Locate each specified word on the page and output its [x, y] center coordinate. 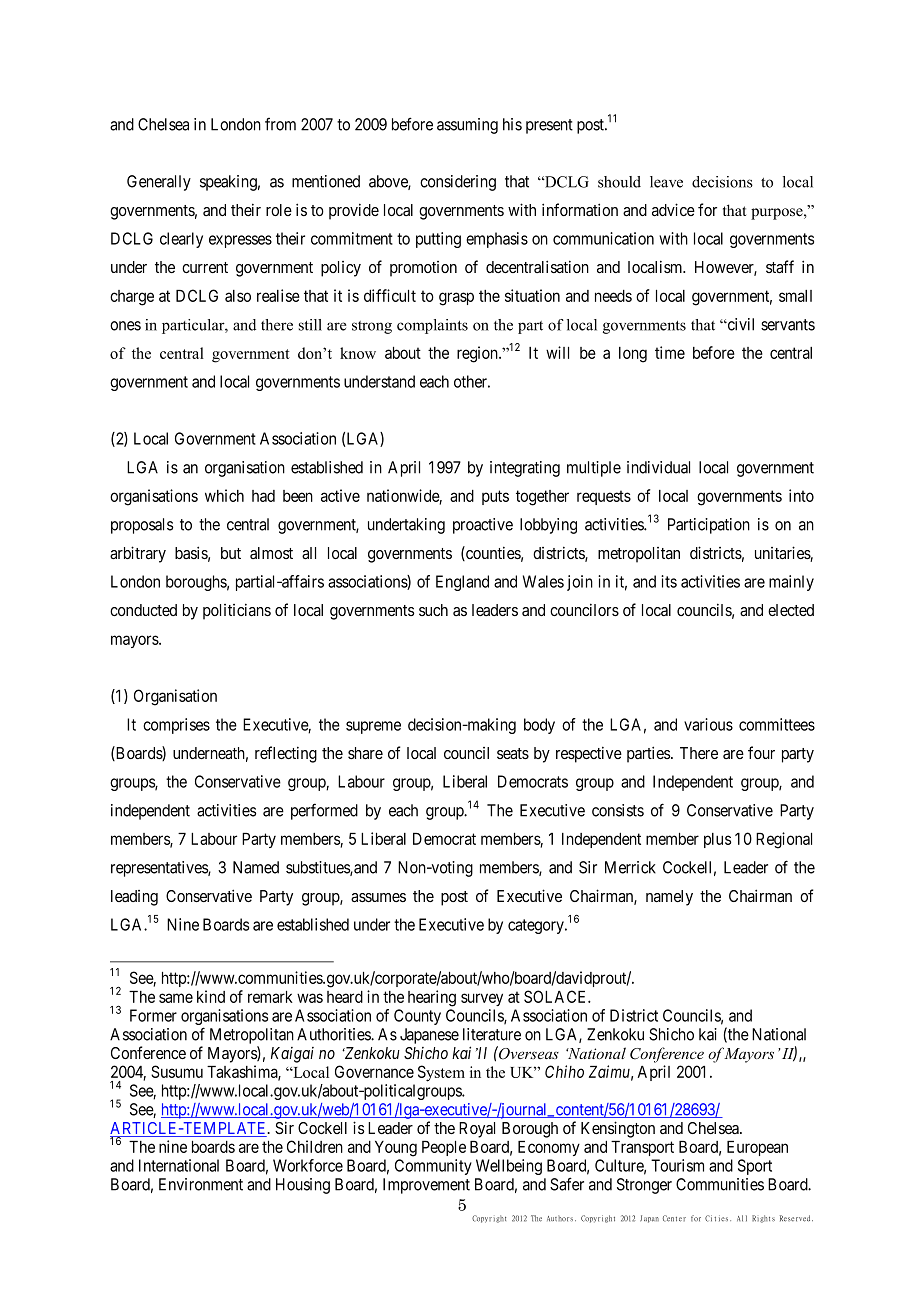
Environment [201, 1184]
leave [666, 182]
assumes [378, 897]
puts [495, 497]
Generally [159, 183]
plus [717, 840]
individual [658, 467]
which [224, 495]
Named [256, 867]
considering [458, 183]
